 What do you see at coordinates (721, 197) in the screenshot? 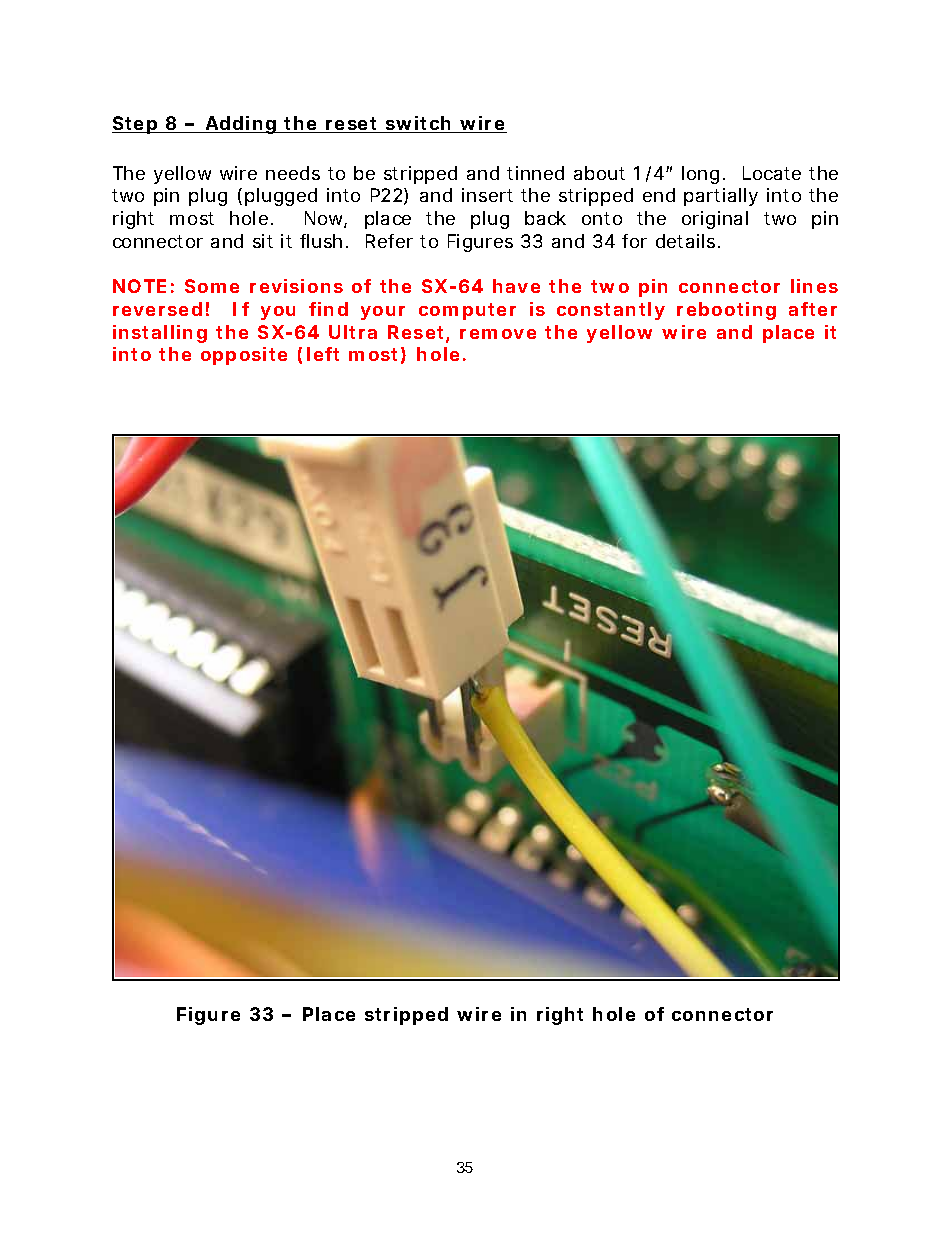
I see `partially` at bounding box center [721, 197].
